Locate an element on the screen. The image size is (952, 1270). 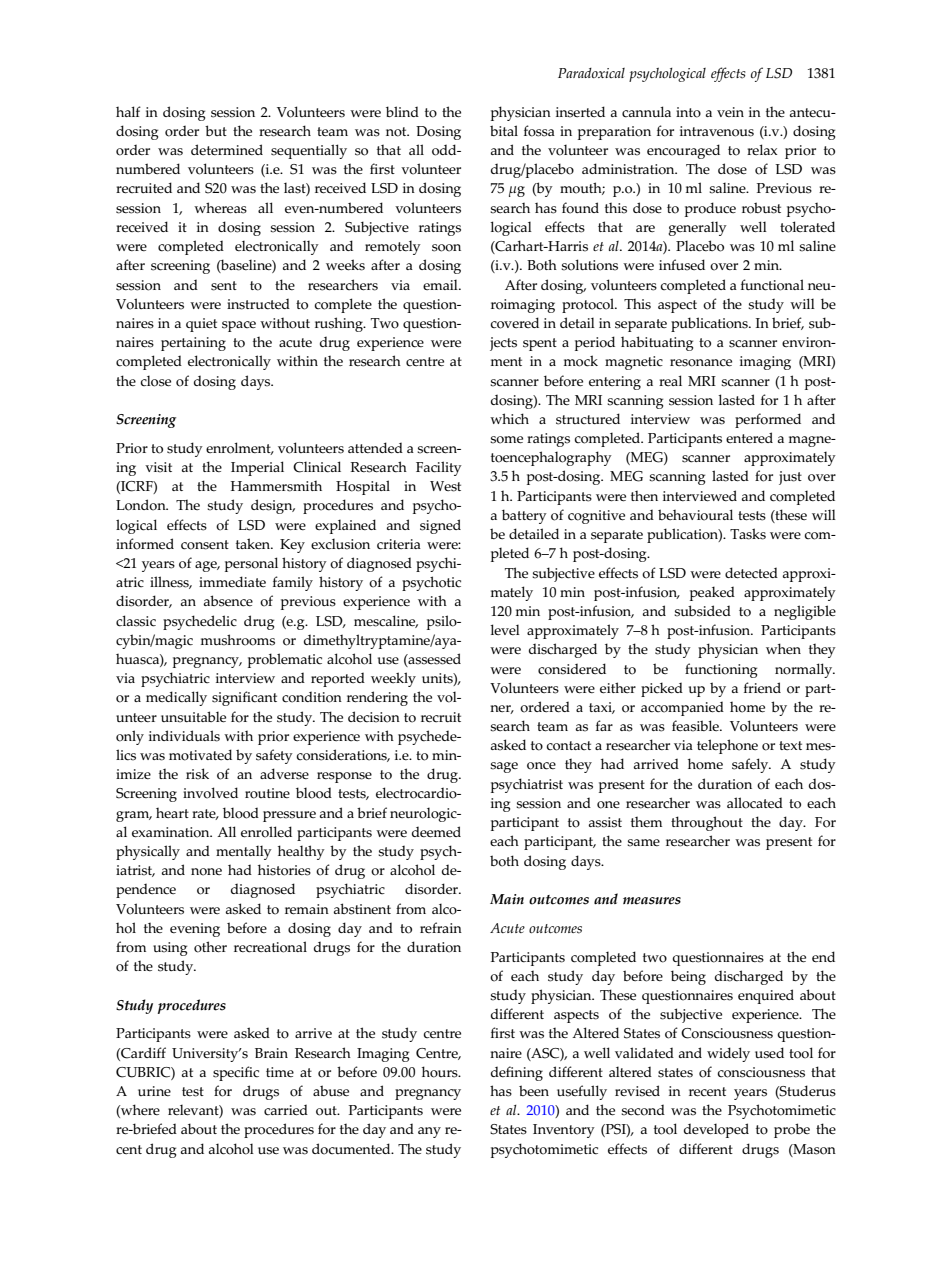
design is located at coordinates (273, 506).
